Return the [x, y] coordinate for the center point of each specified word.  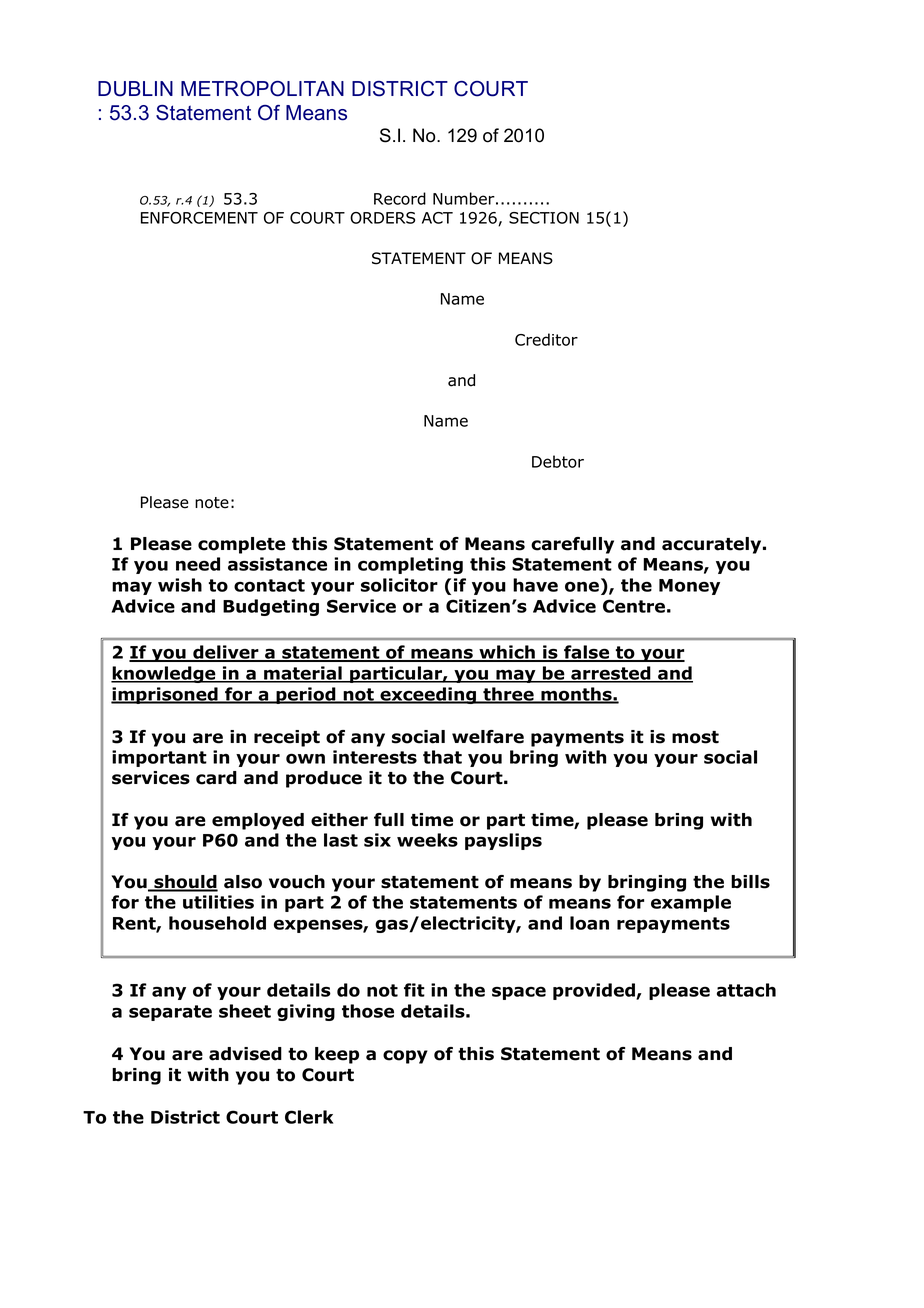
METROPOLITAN [262, 89]
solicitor [399, 585]
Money [689, 587]
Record [400, 198]
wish [180, 585]
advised [245, 1054]
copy [405, 1057]
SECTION [544, 218]
